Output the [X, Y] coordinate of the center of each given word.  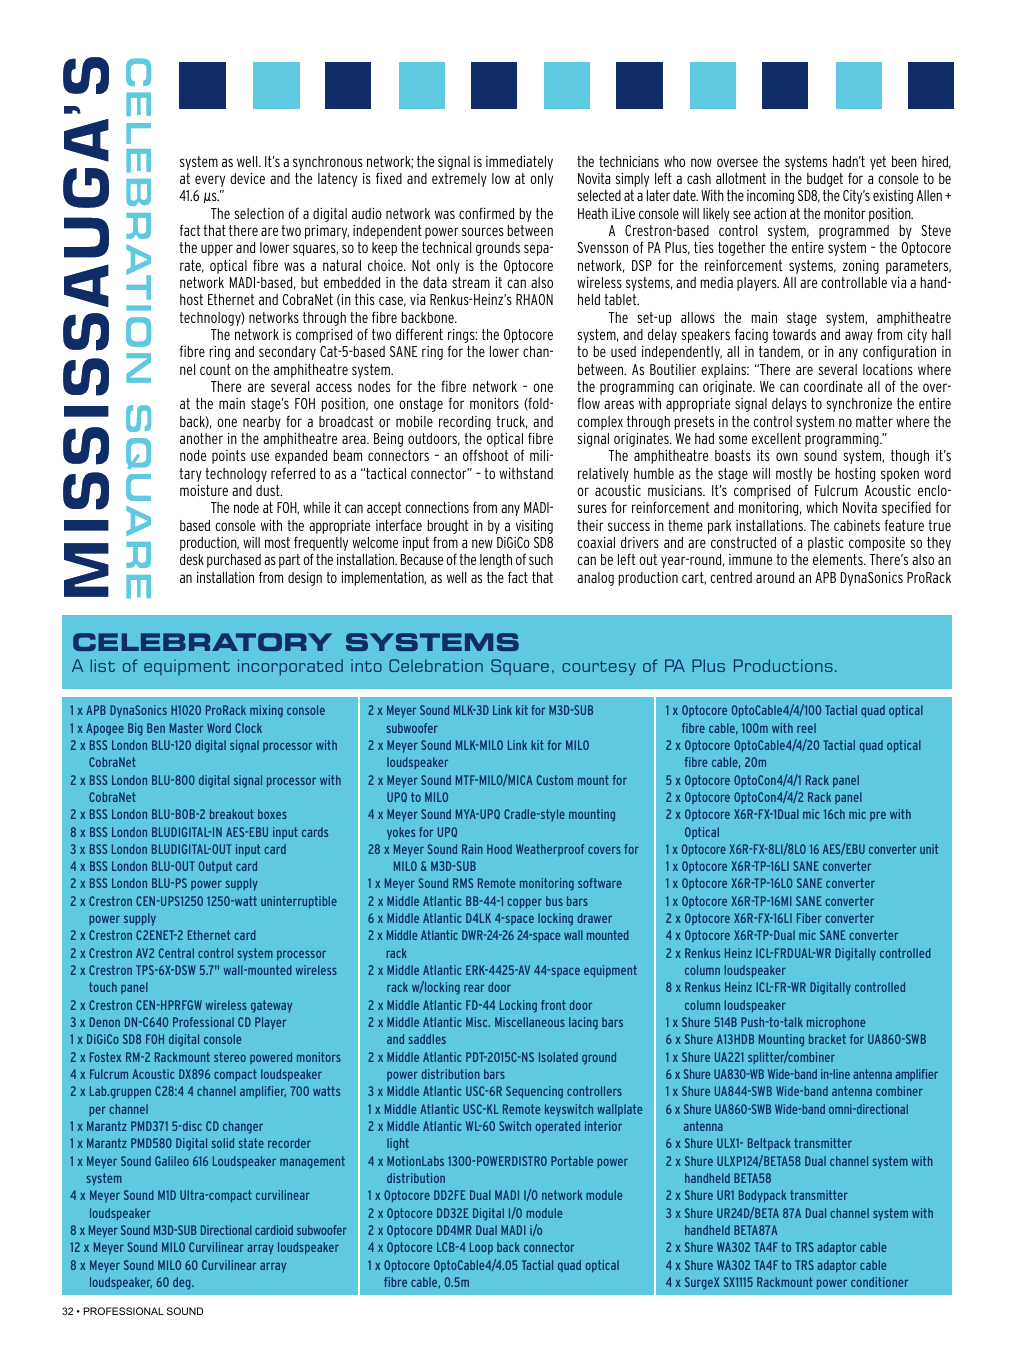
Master [186, 728]
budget [825, 180]
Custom [555, 780]
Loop [481, 1248]
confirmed [486, 213]
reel [806, 728]
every [210, 181]
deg [183, 1283]
